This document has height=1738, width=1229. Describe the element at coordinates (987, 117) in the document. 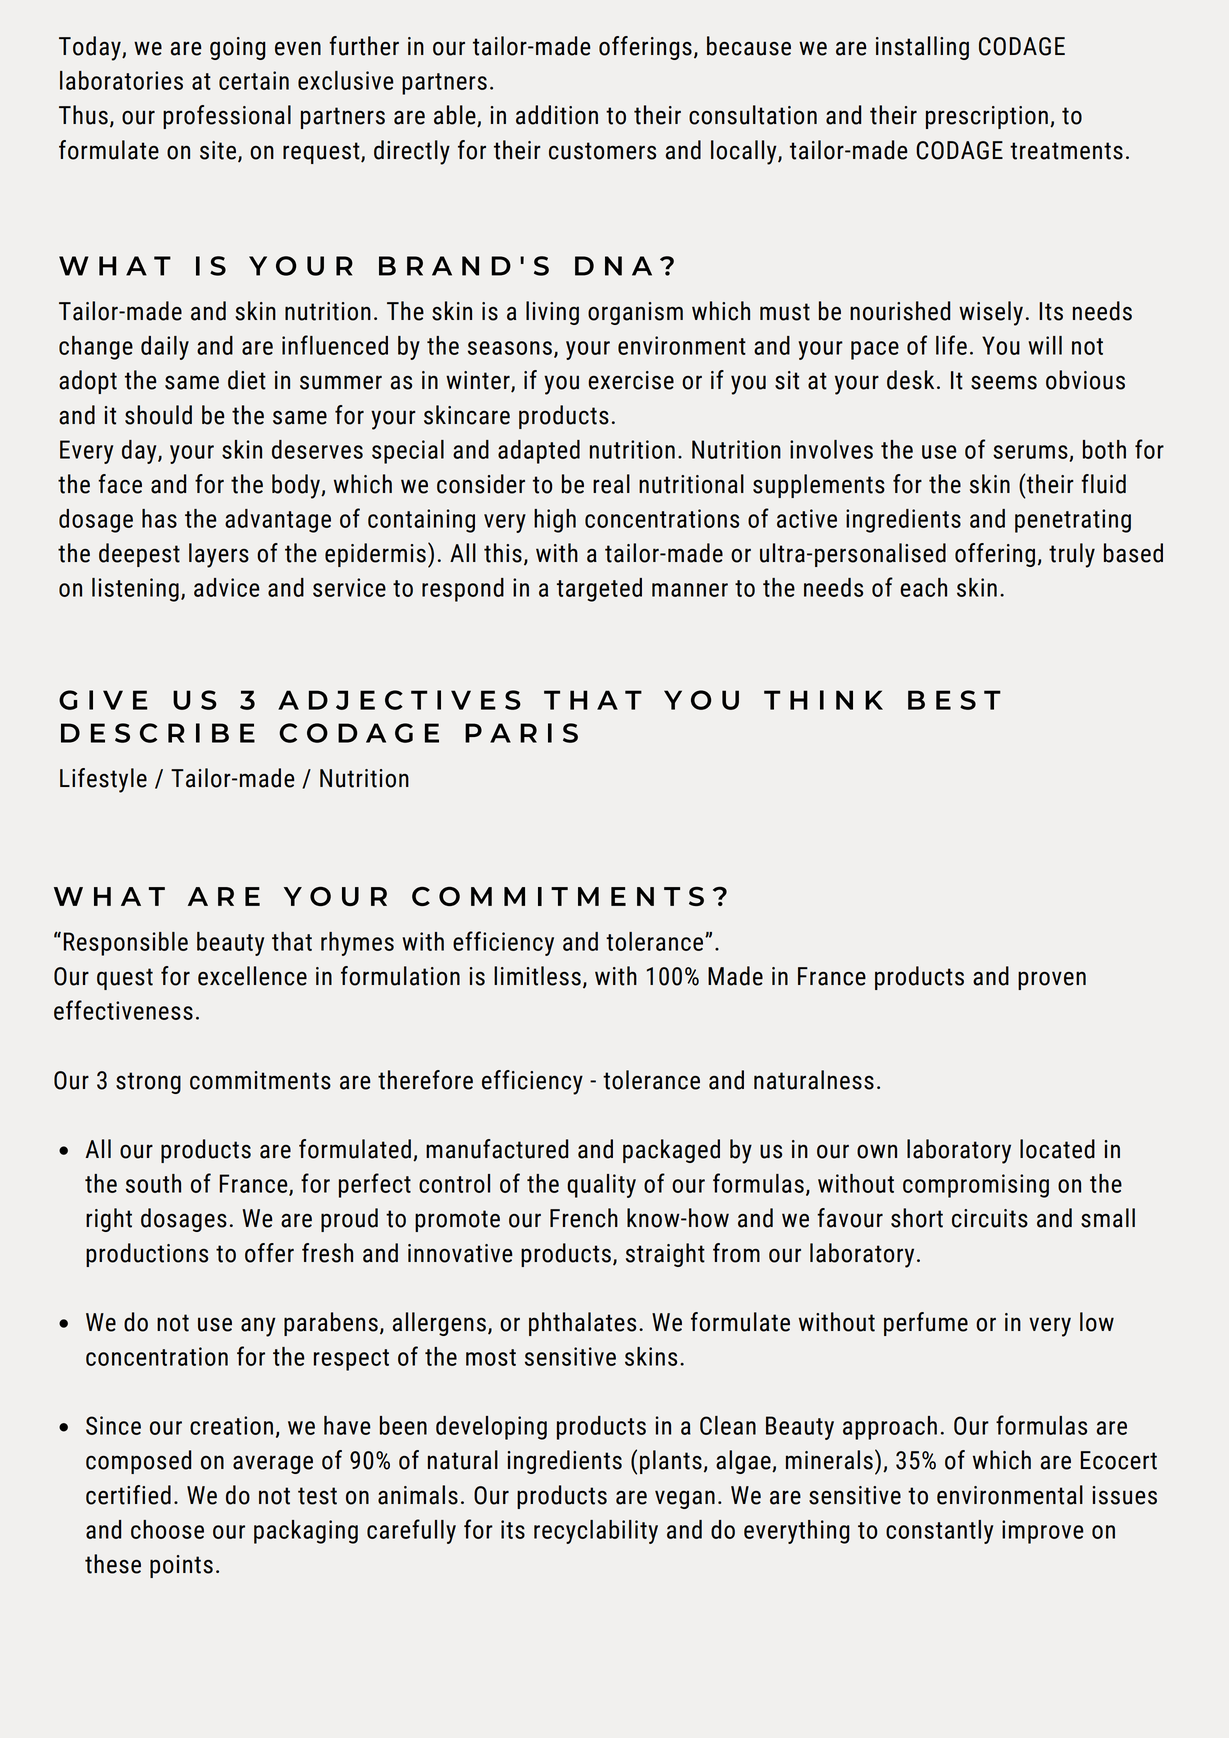

I see `prescription` at that location.
